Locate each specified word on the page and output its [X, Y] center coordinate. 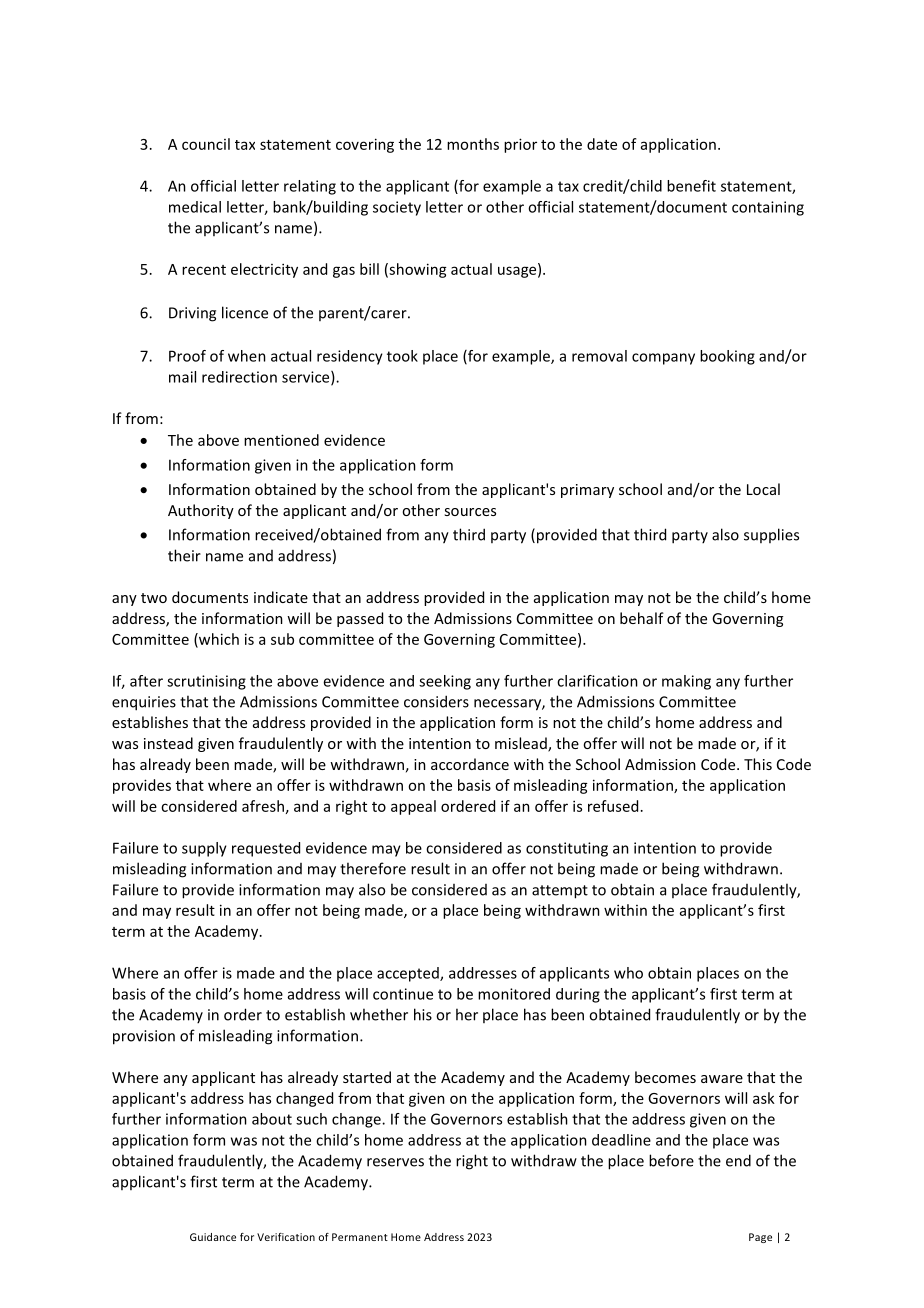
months [473, 144]
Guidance [213, 1237]
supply [204, 849]
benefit [691, 186]
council [206, 144]
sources [470, 512]
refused [613, 806]
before [671, 1160]
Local [763, 489]
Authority [201, 511]
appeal [413, 807]
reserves [395, 1162]
